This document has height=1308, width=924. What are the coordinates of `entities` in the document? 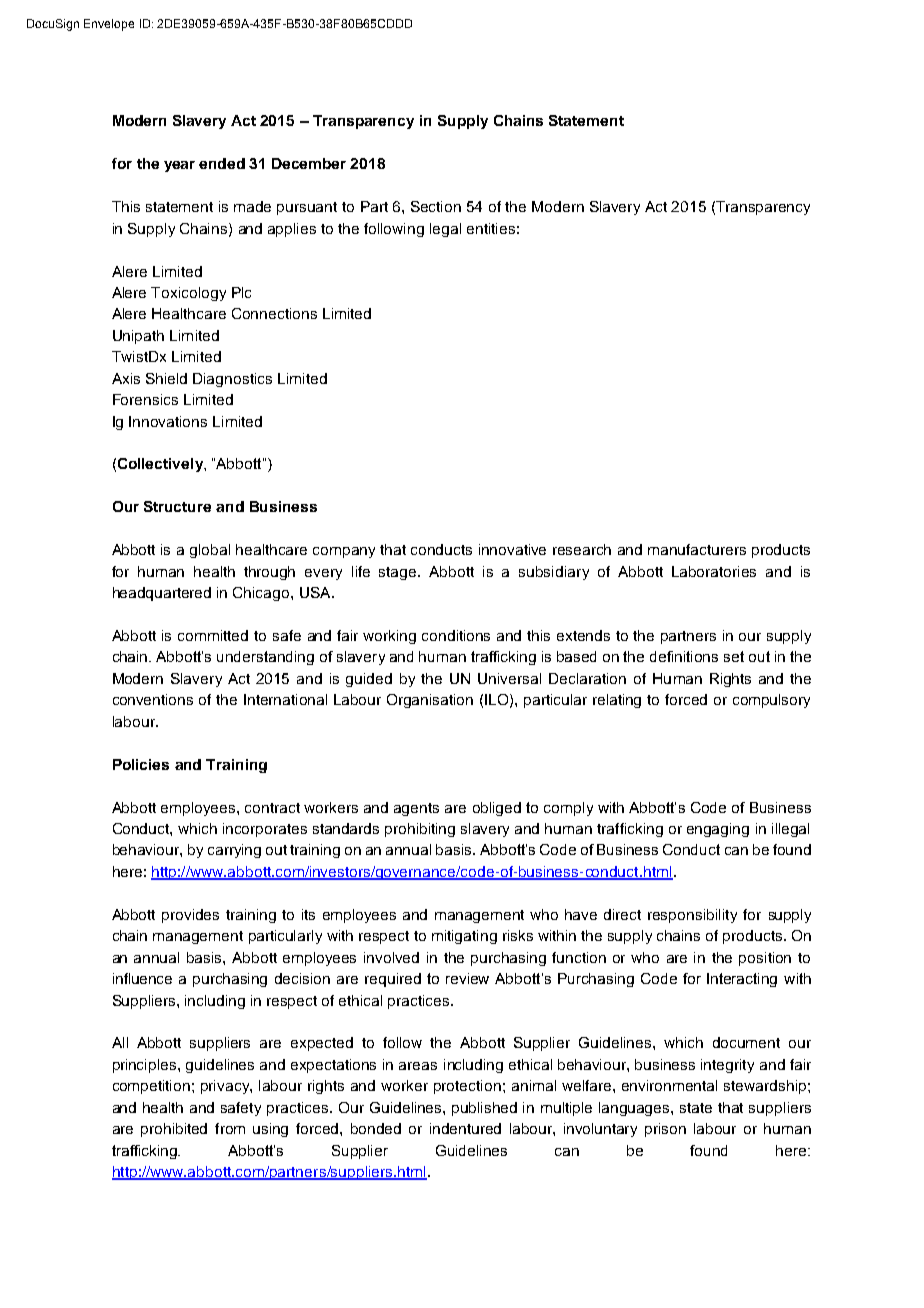 It's located at (491, 228).
